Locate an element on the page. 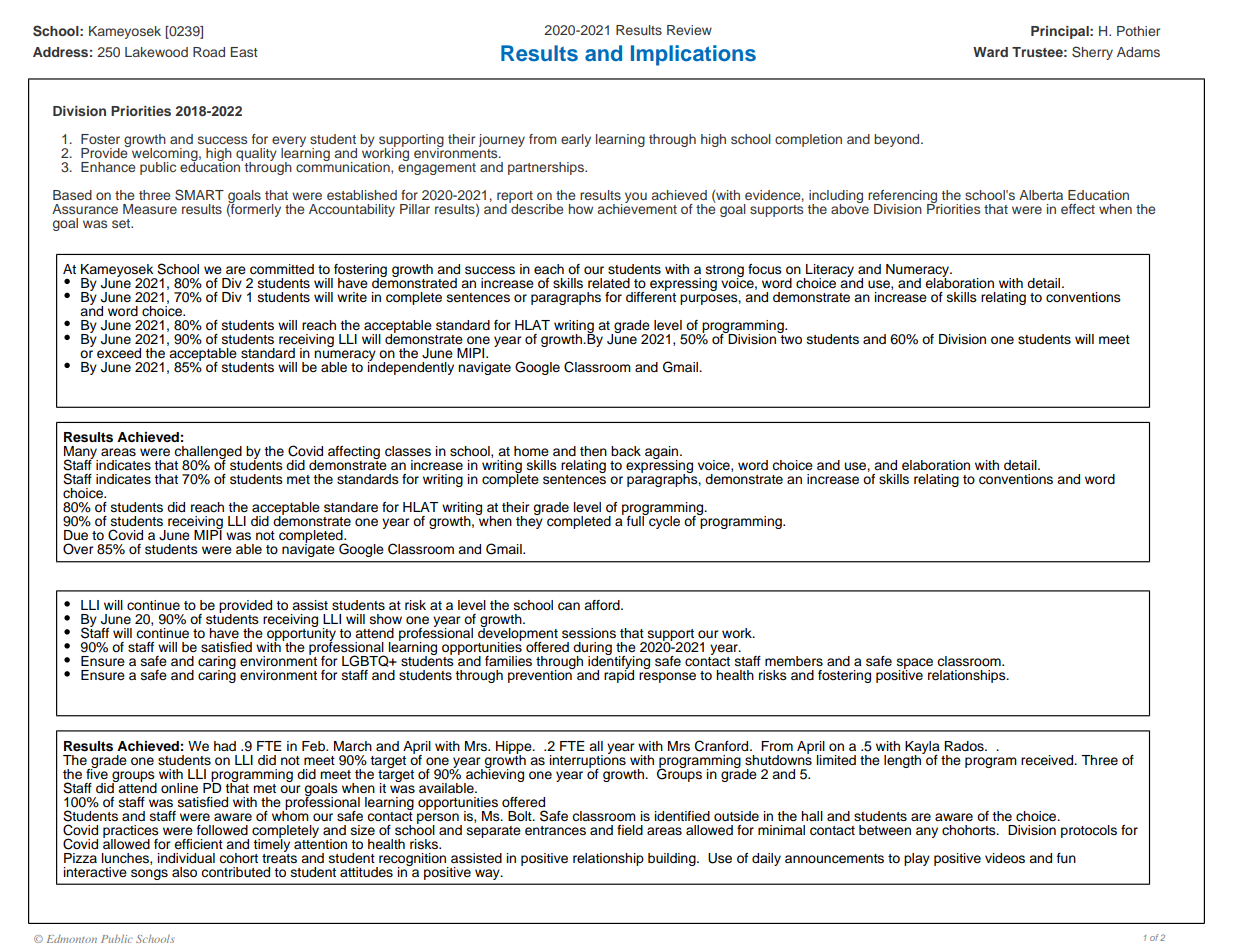 The width and height of the image is (1233, 952). Ward is located at coordinates (990, 52).
